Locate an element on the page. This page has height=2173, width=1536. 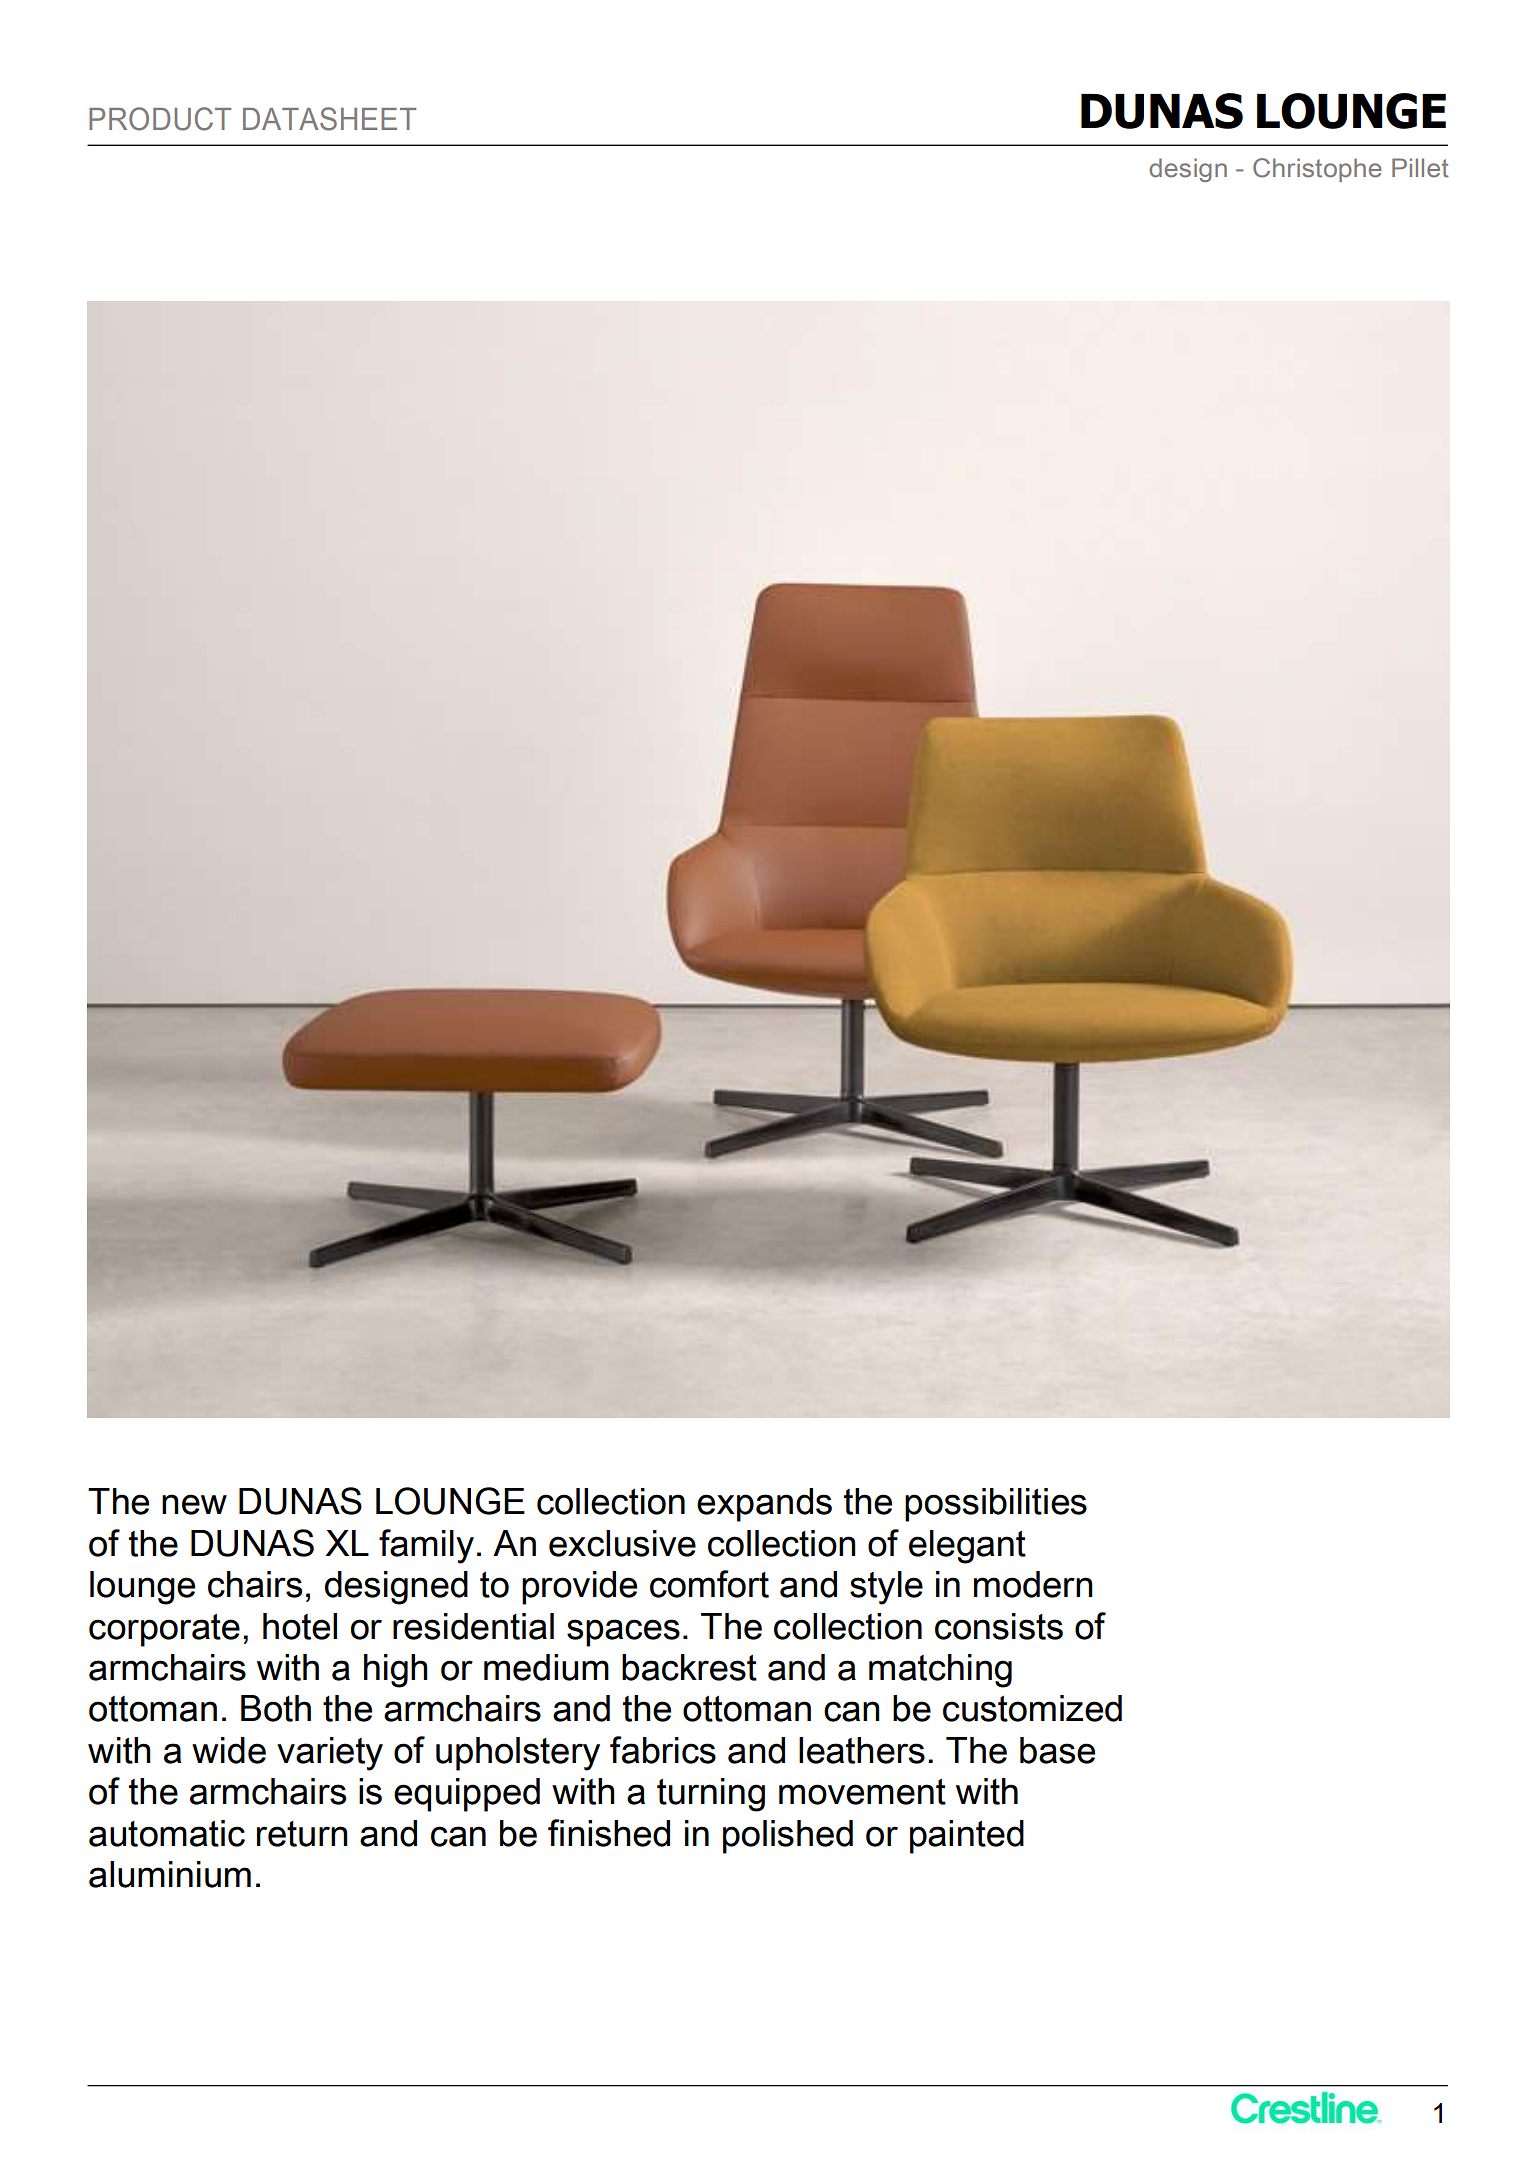
PRODUCT is located at coordinates (160, 119).
